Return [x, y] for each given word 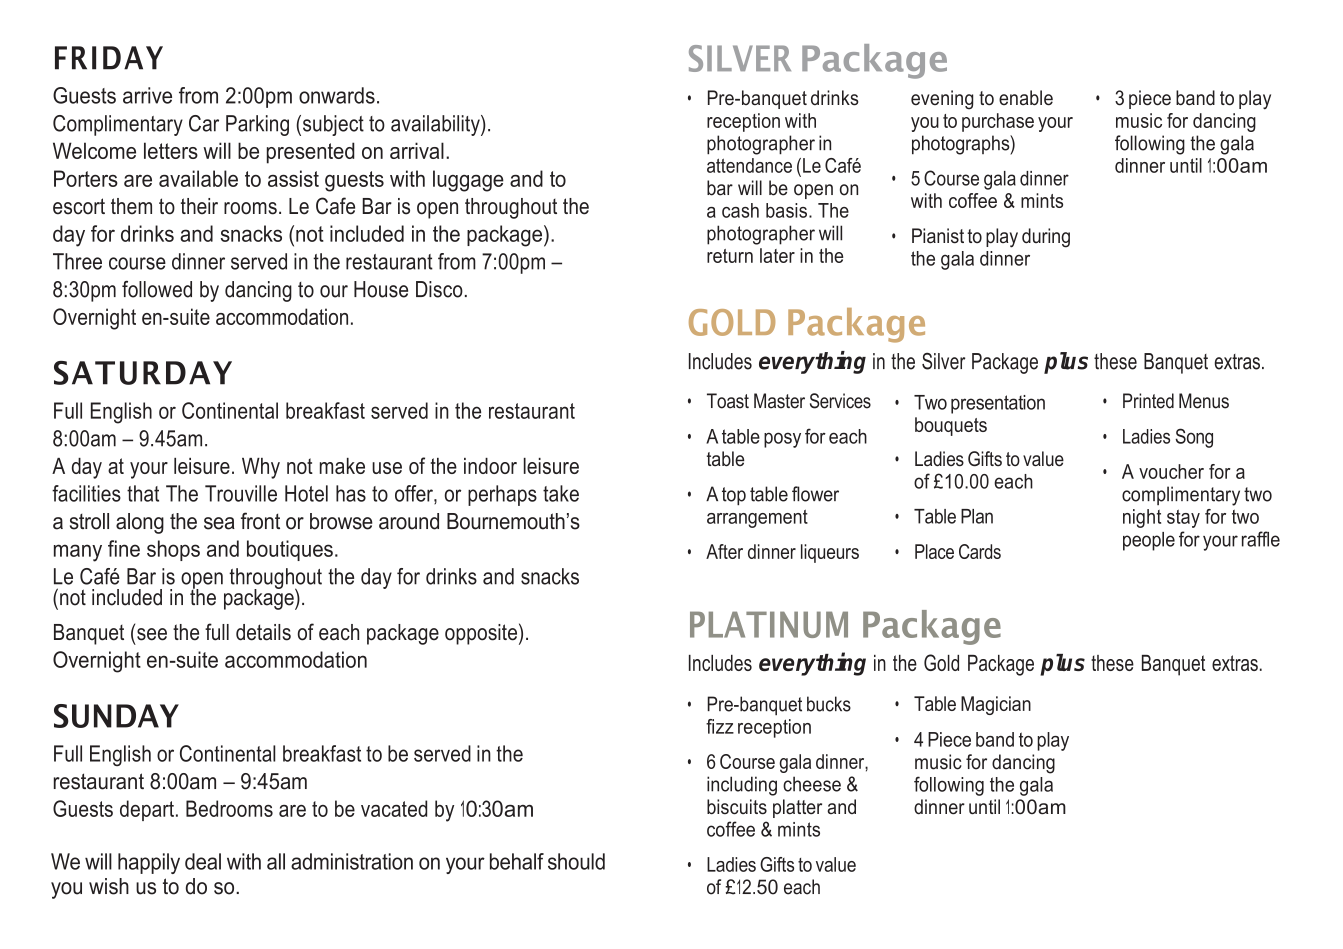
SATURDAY [143, 373]
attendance [749, 165]
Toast [728, 401]
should [576, 861]
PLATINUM [769, 624]
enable [1026, 98]
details [263, 632]
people [1149, 541]
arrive [147, 95]
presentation [998, 404]
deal [203, 861]
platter [797, 808]
